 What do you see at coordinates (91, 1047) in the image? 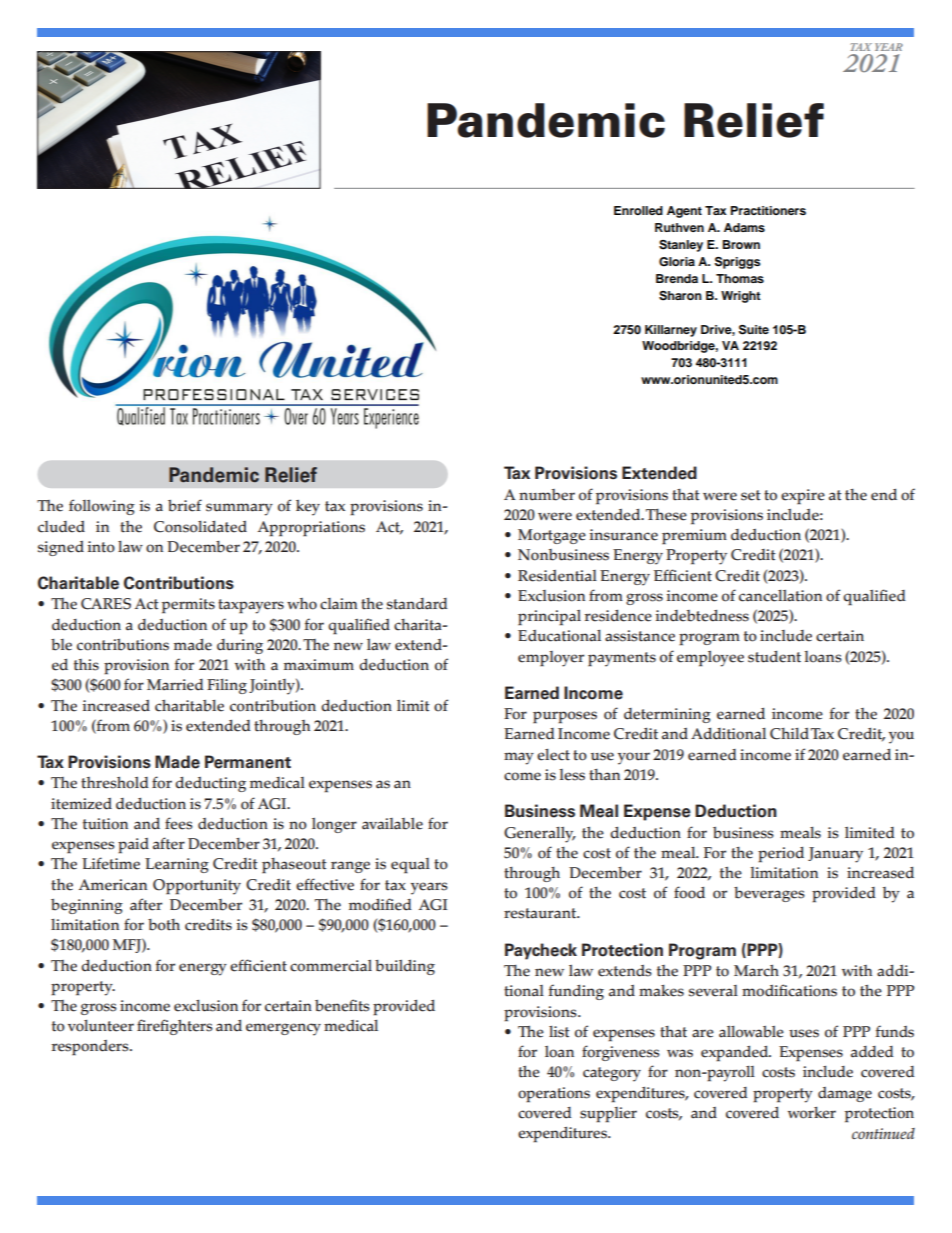
I see `responders` at bounding box center [91, 1047].
